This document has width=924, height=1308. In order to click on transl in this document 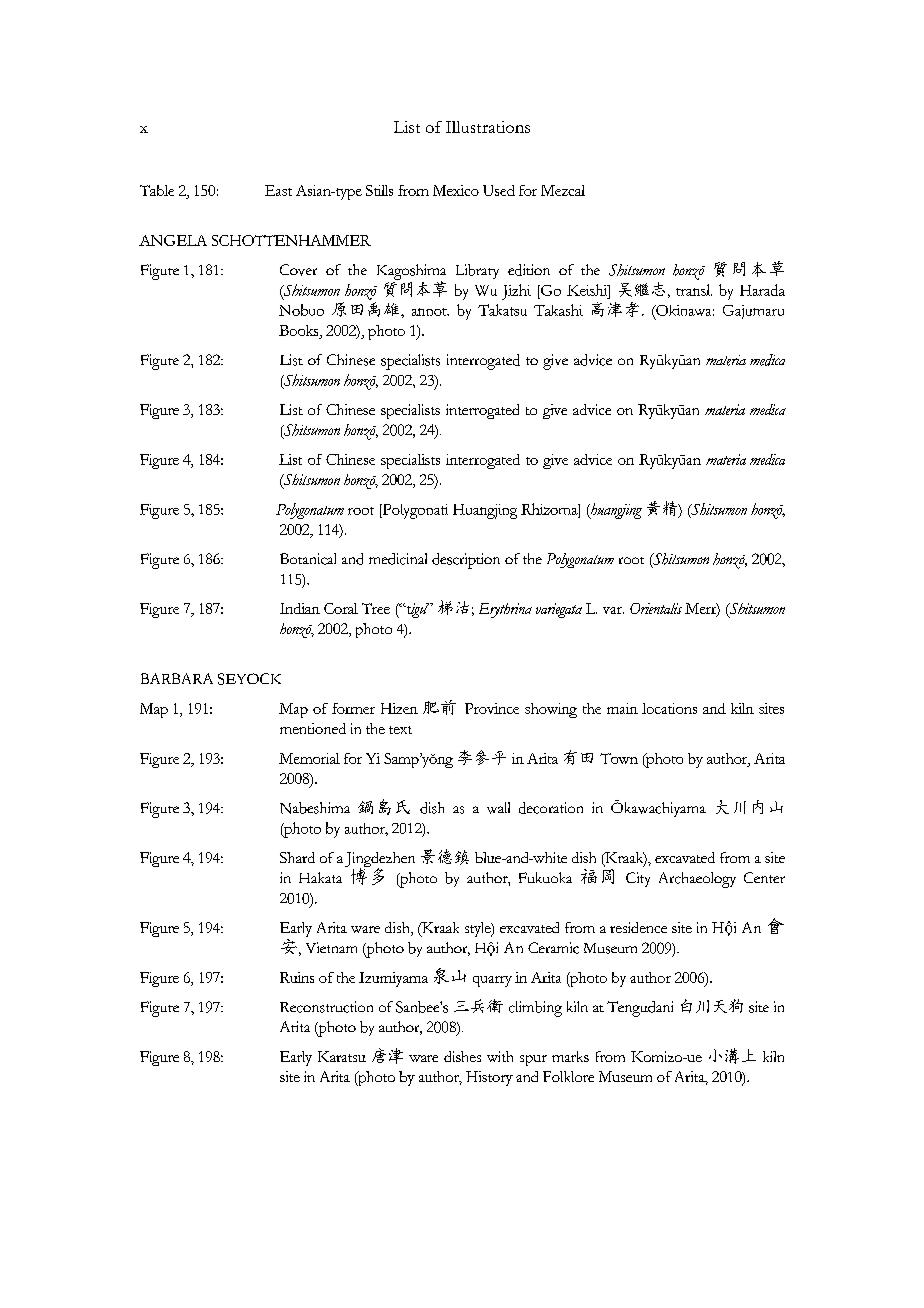, I will do `click(694, 290)`.
